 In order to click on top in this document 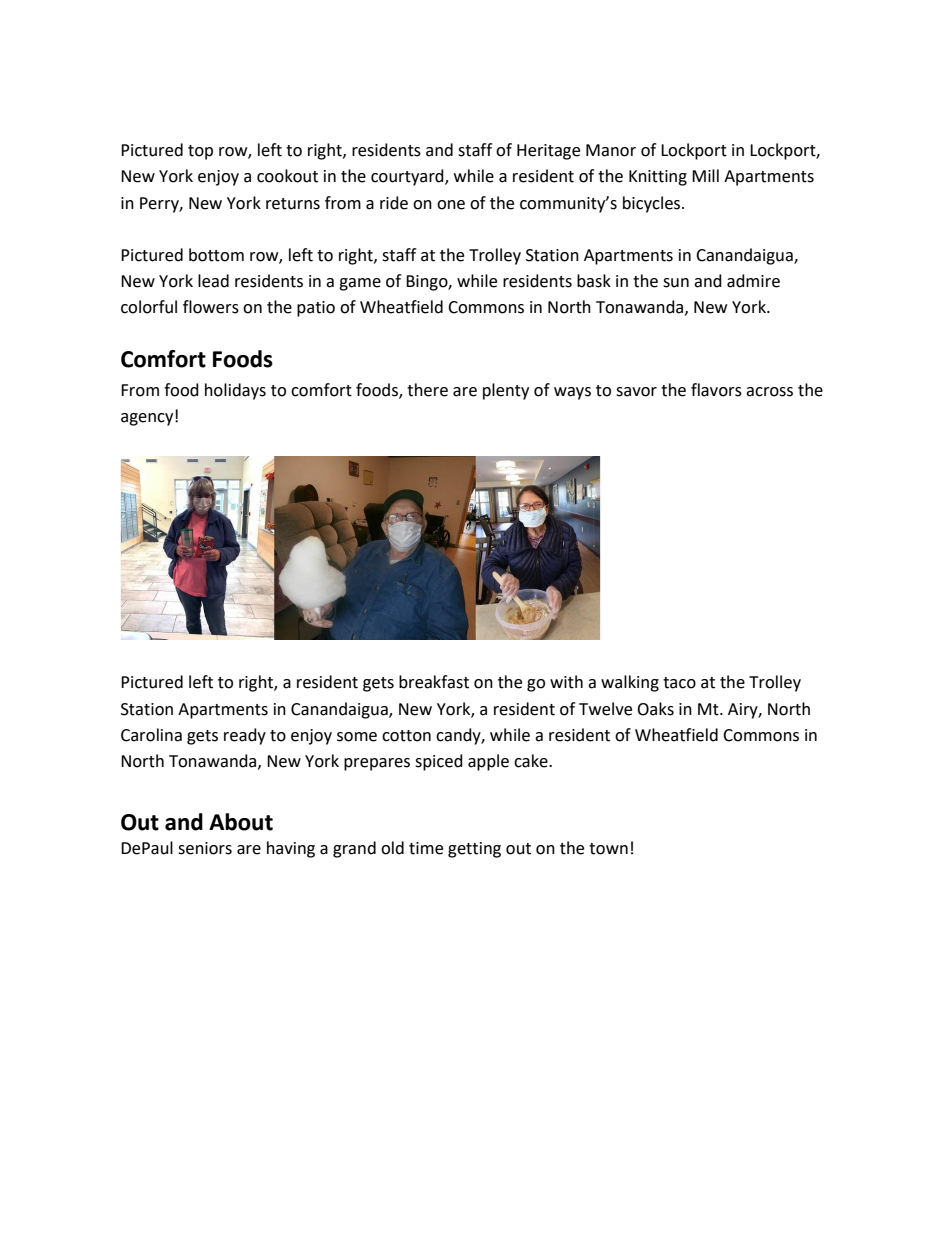, I will do `click(200, 152)`.
